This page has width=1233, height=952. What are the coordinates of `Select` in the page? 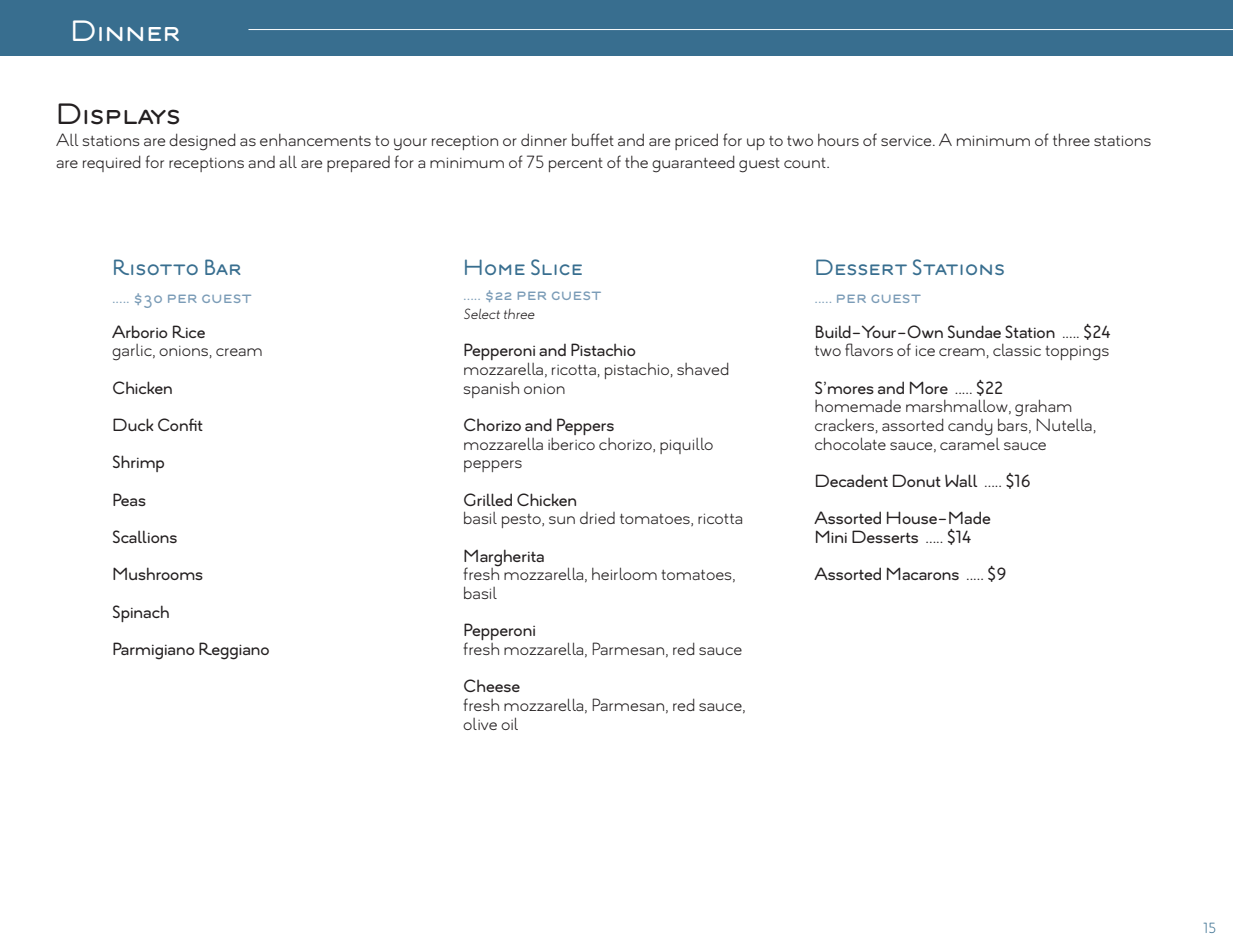 It's located at (482, 313).
